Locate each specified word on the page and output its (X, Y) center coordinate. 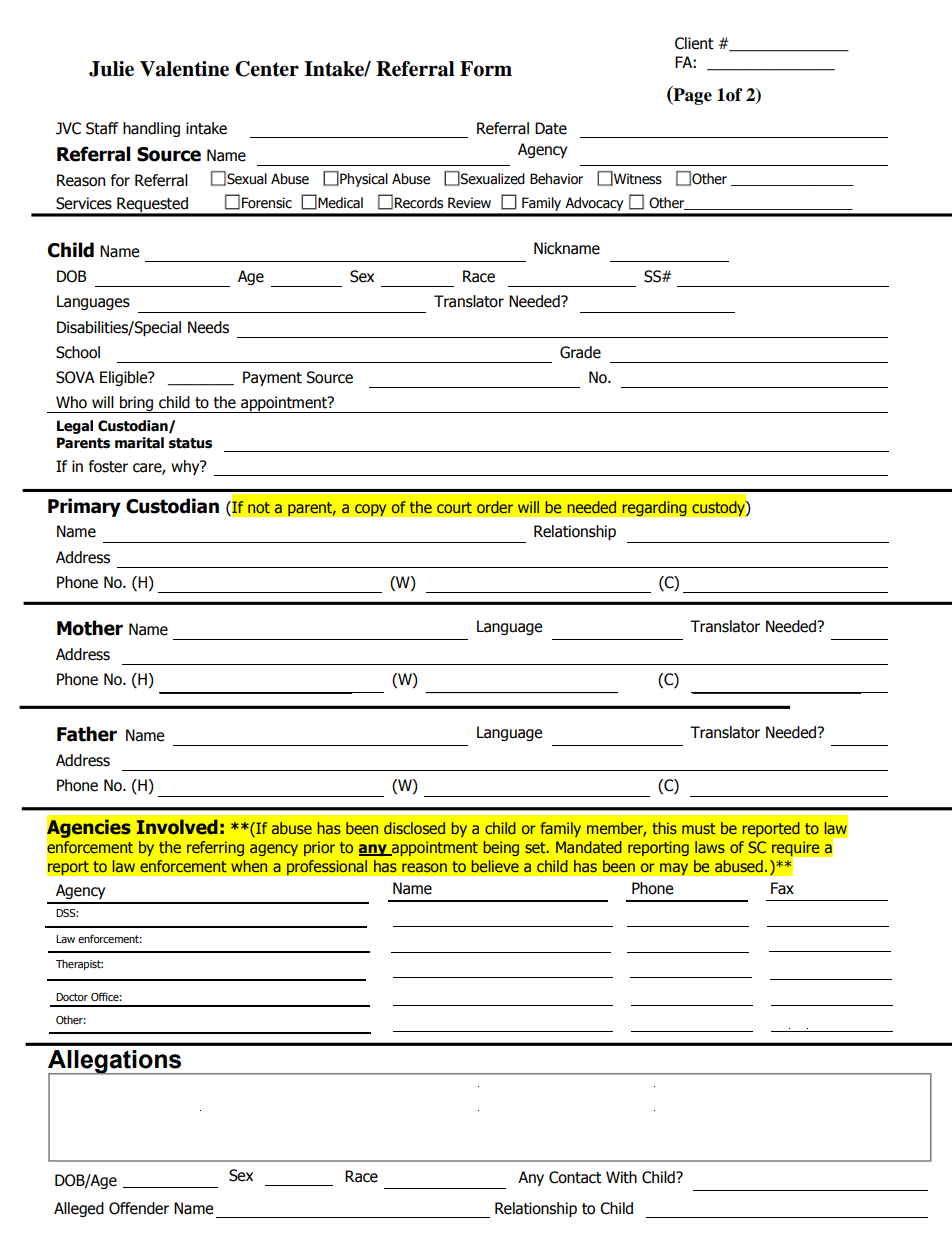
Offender (139, 1208)
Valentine (184, 69)
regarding (654, 509)
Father (87, 734)
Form (486, 69)
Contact (575, 1177)
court (454, 507)
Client (694, 43)
